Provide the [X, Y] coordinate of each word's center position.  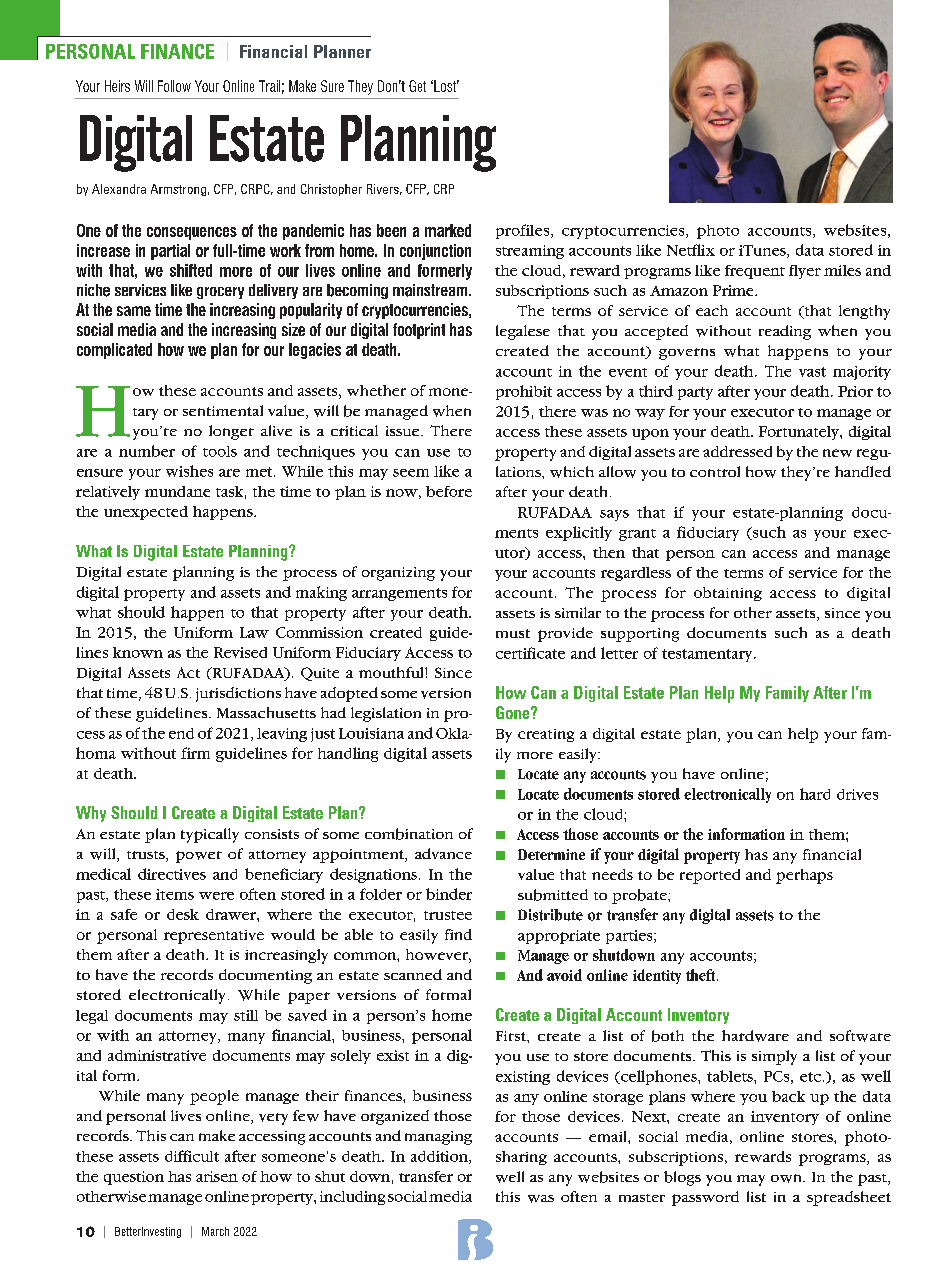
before [449, 491]
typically [210, 835]
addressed [737, 451]
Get [417, 86]
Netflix [691, 250]
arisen [217, 1176]
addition [440, 1157]
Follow [174, 86]
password [705, 1198]
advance [443, 853]
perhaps [804, 876]
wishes [189, 471]
